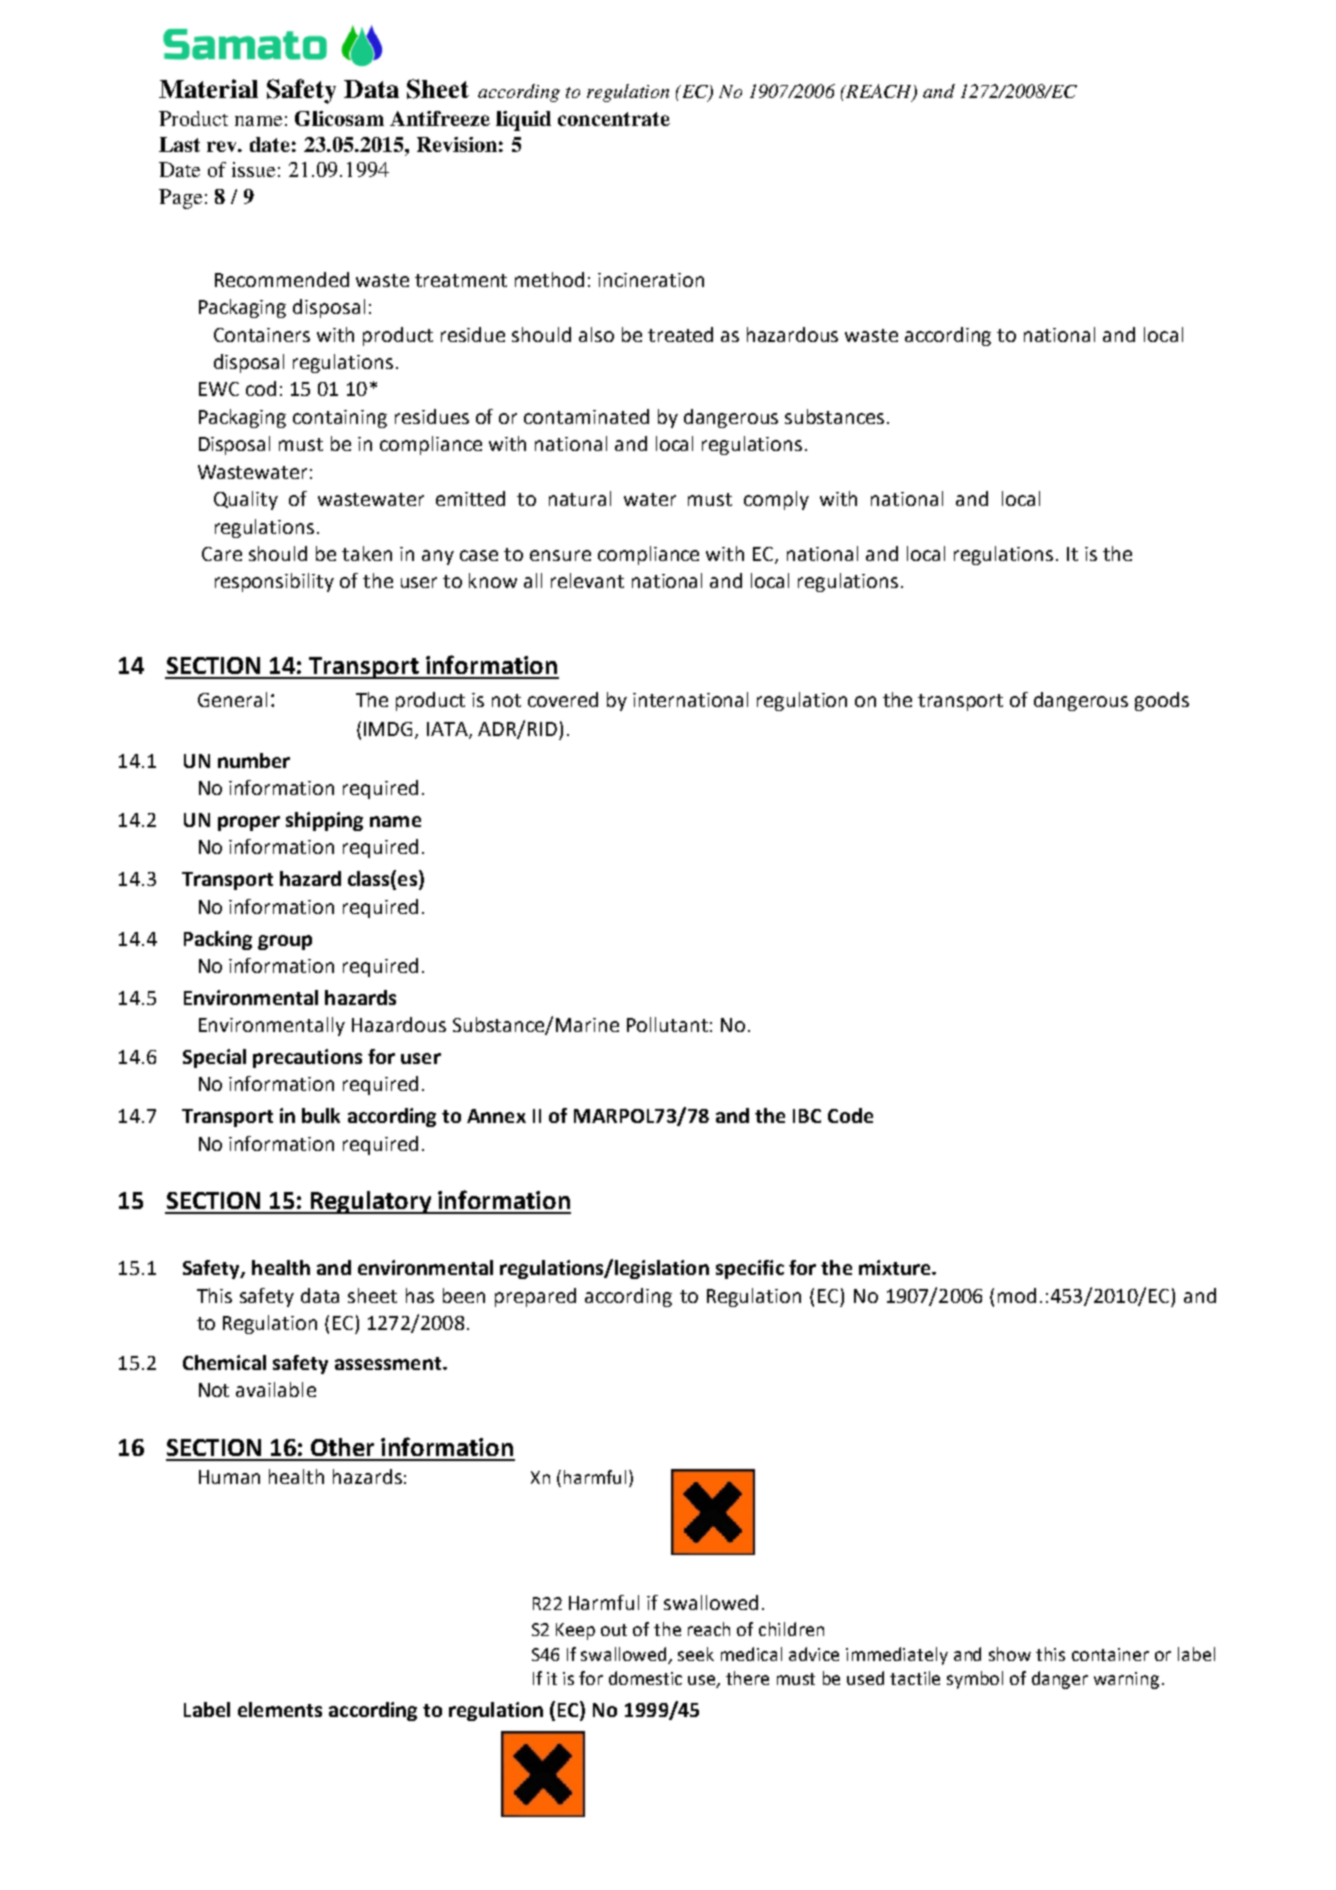  I want to click on seek, so click(696, 1654).
